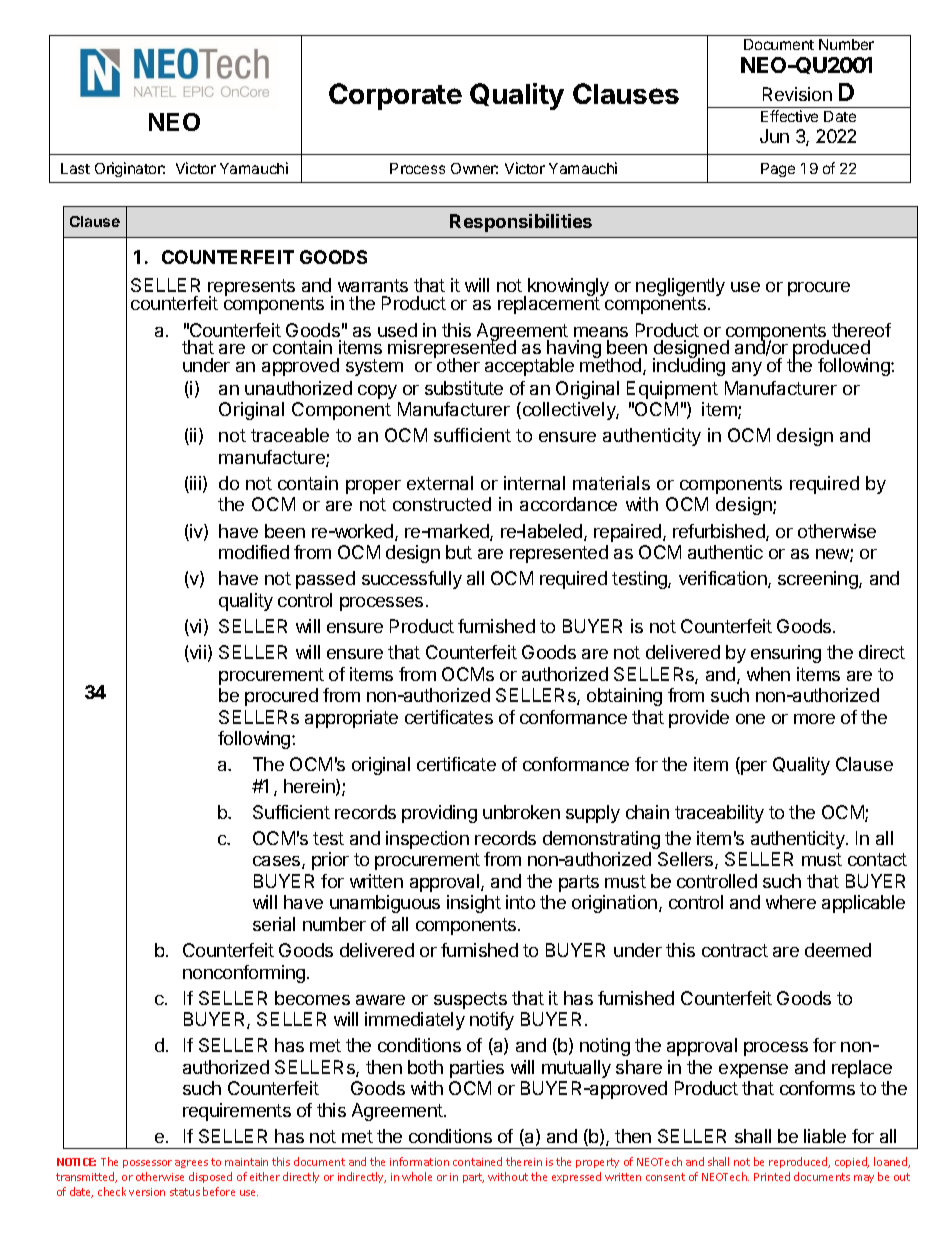 Image resolution: width=952 pixels, height=1233 pixels. Describe the element at coordinates (789, 116) in the document. I see `Effective` at that location.
